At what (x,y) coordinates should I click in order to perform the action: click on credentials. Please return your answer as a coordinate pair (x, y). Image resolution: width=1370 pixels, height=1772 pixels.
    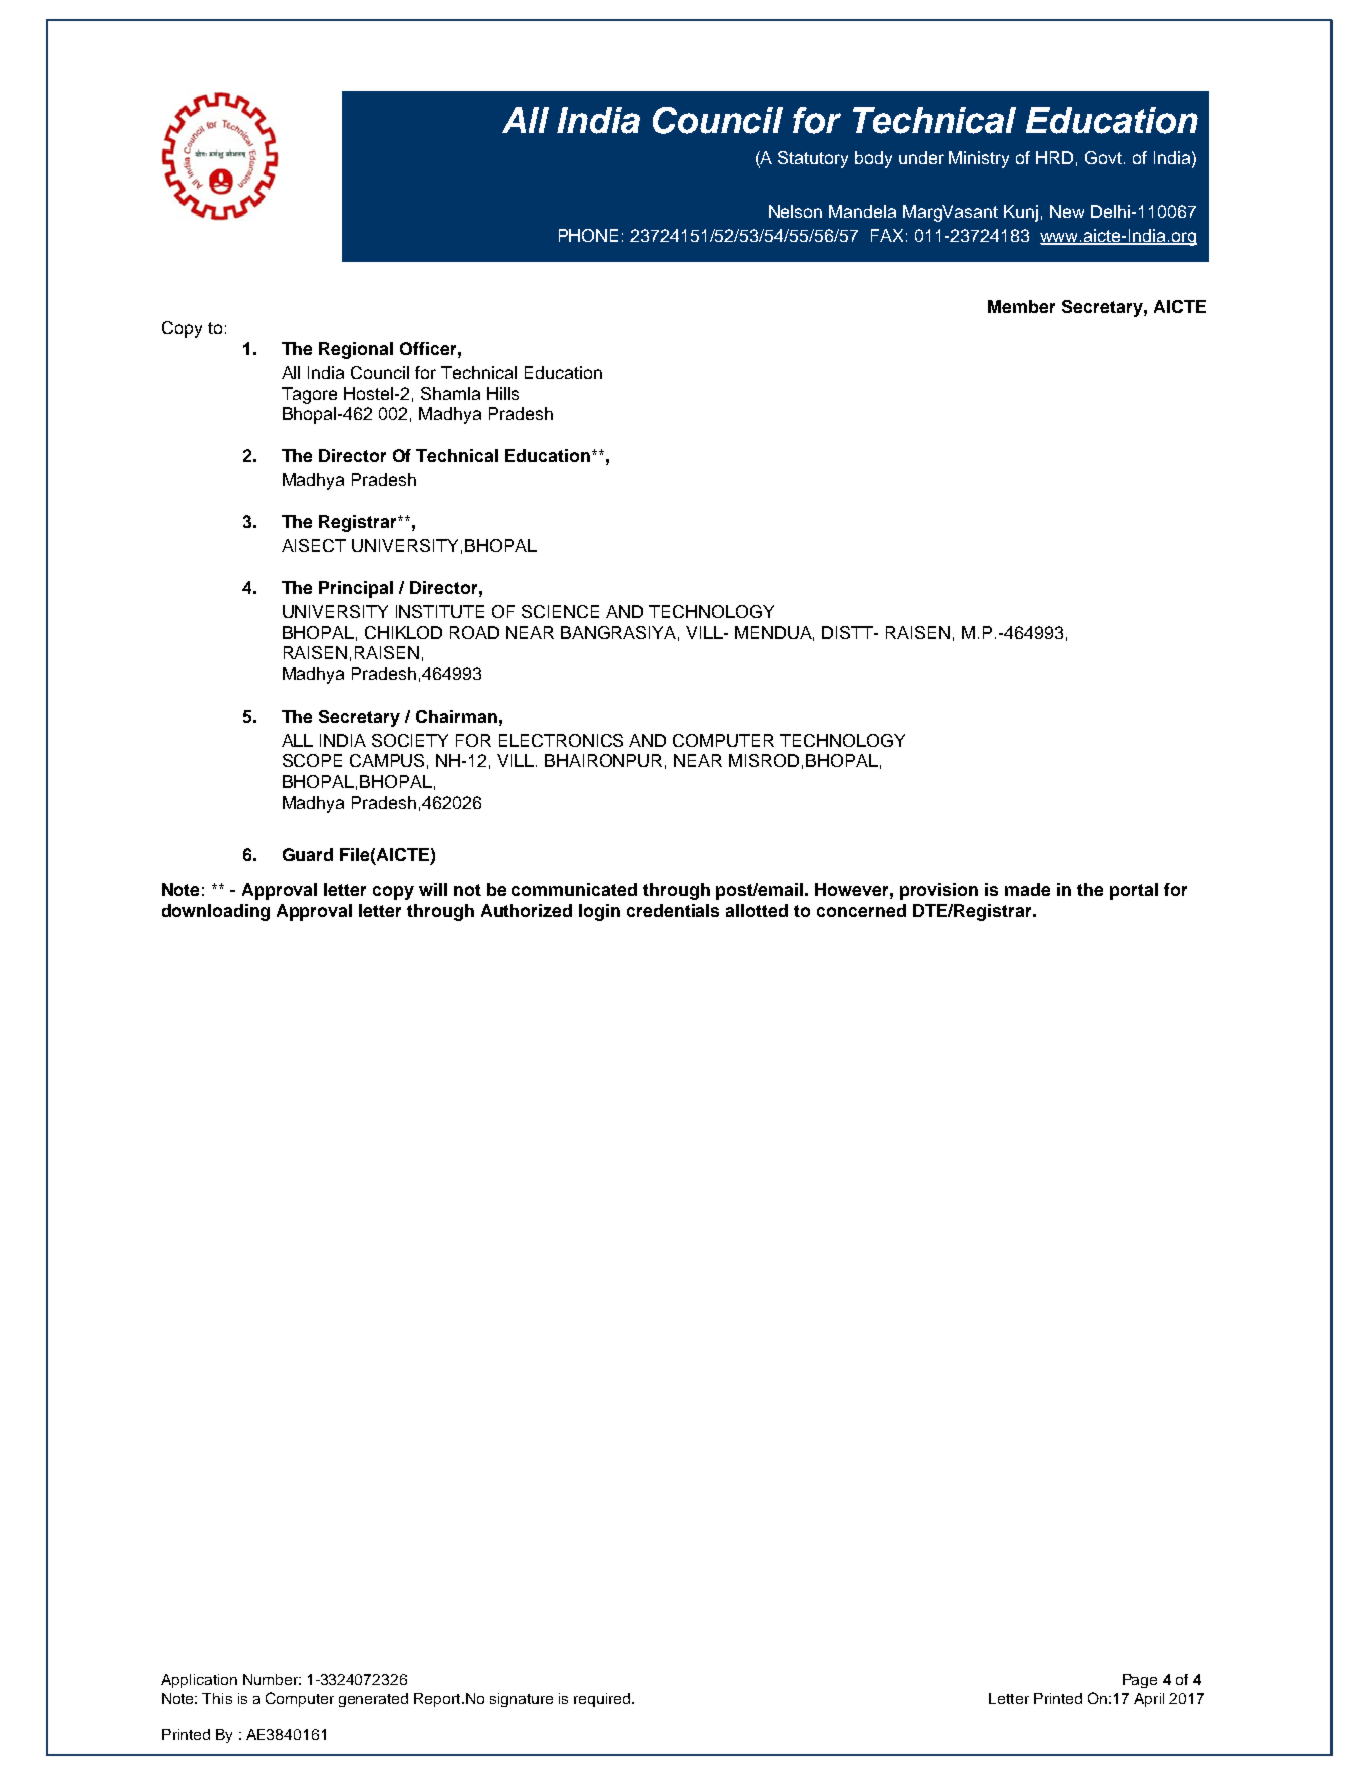
    Looking at the image, I should click on (673, 910).
